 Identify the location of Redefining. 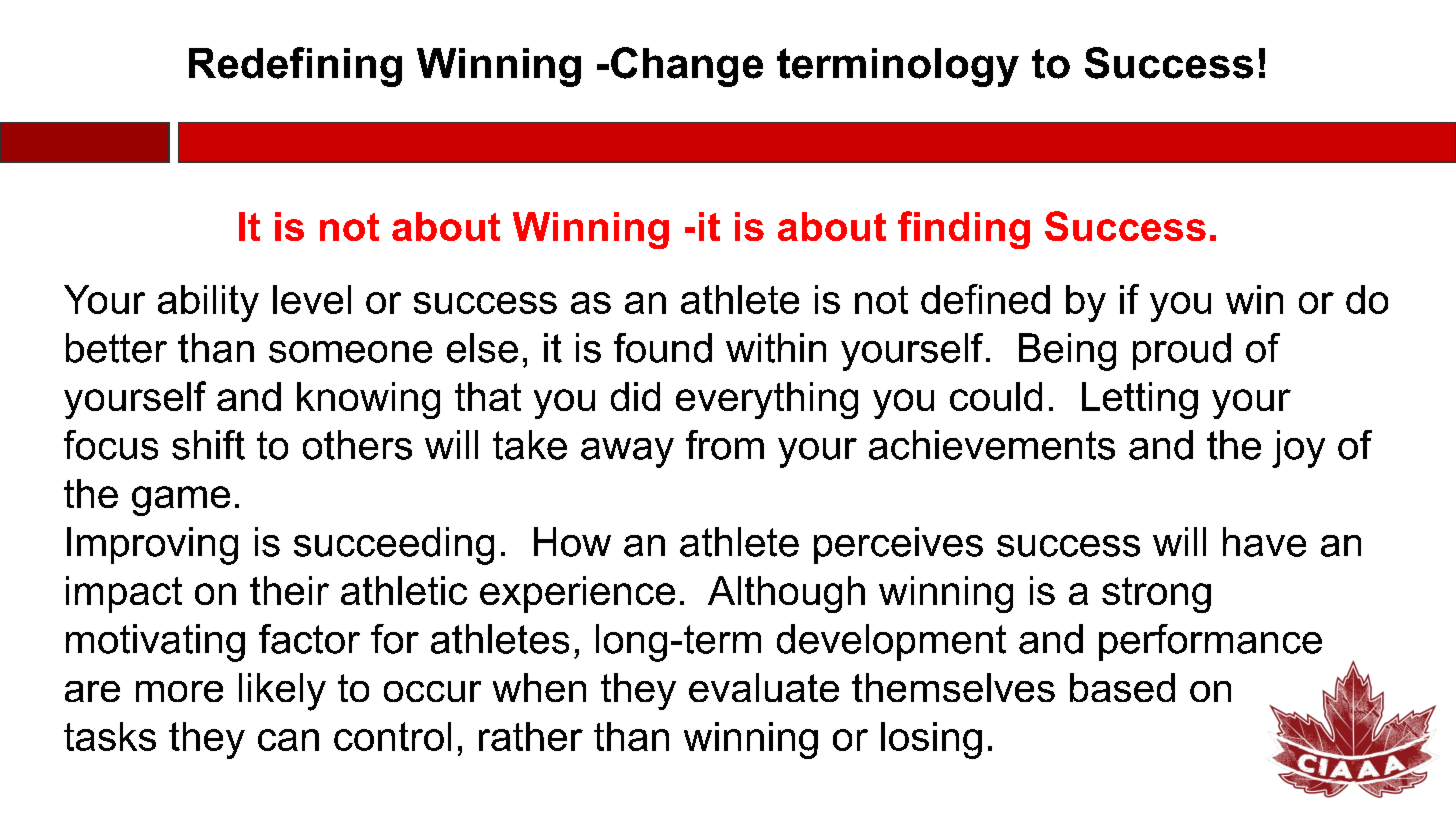
(295, 67).
